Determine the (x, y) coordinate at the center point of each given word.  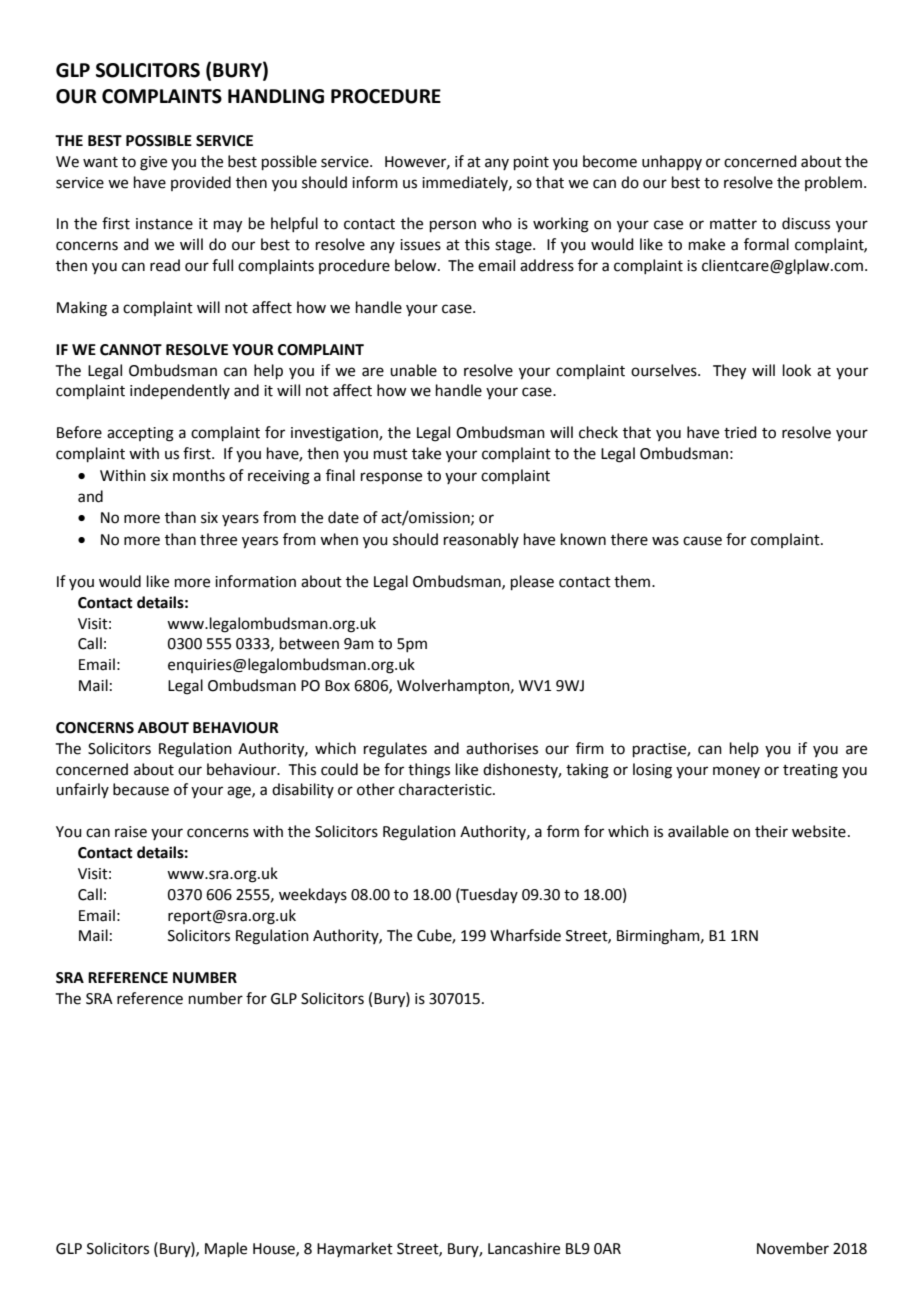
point (531, 163)
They (729, 372)
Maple (226, 1249)
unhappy (672, 162)
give (153, 163)
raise (131, 832)
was (665, 541)
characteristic (446, 789)
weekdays (313, 896)
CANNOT (131, 350)
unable (413, 370)
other (376, 789)
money (736, 772)
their (771, 831)
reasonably (481, 540)
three (218, 539)
